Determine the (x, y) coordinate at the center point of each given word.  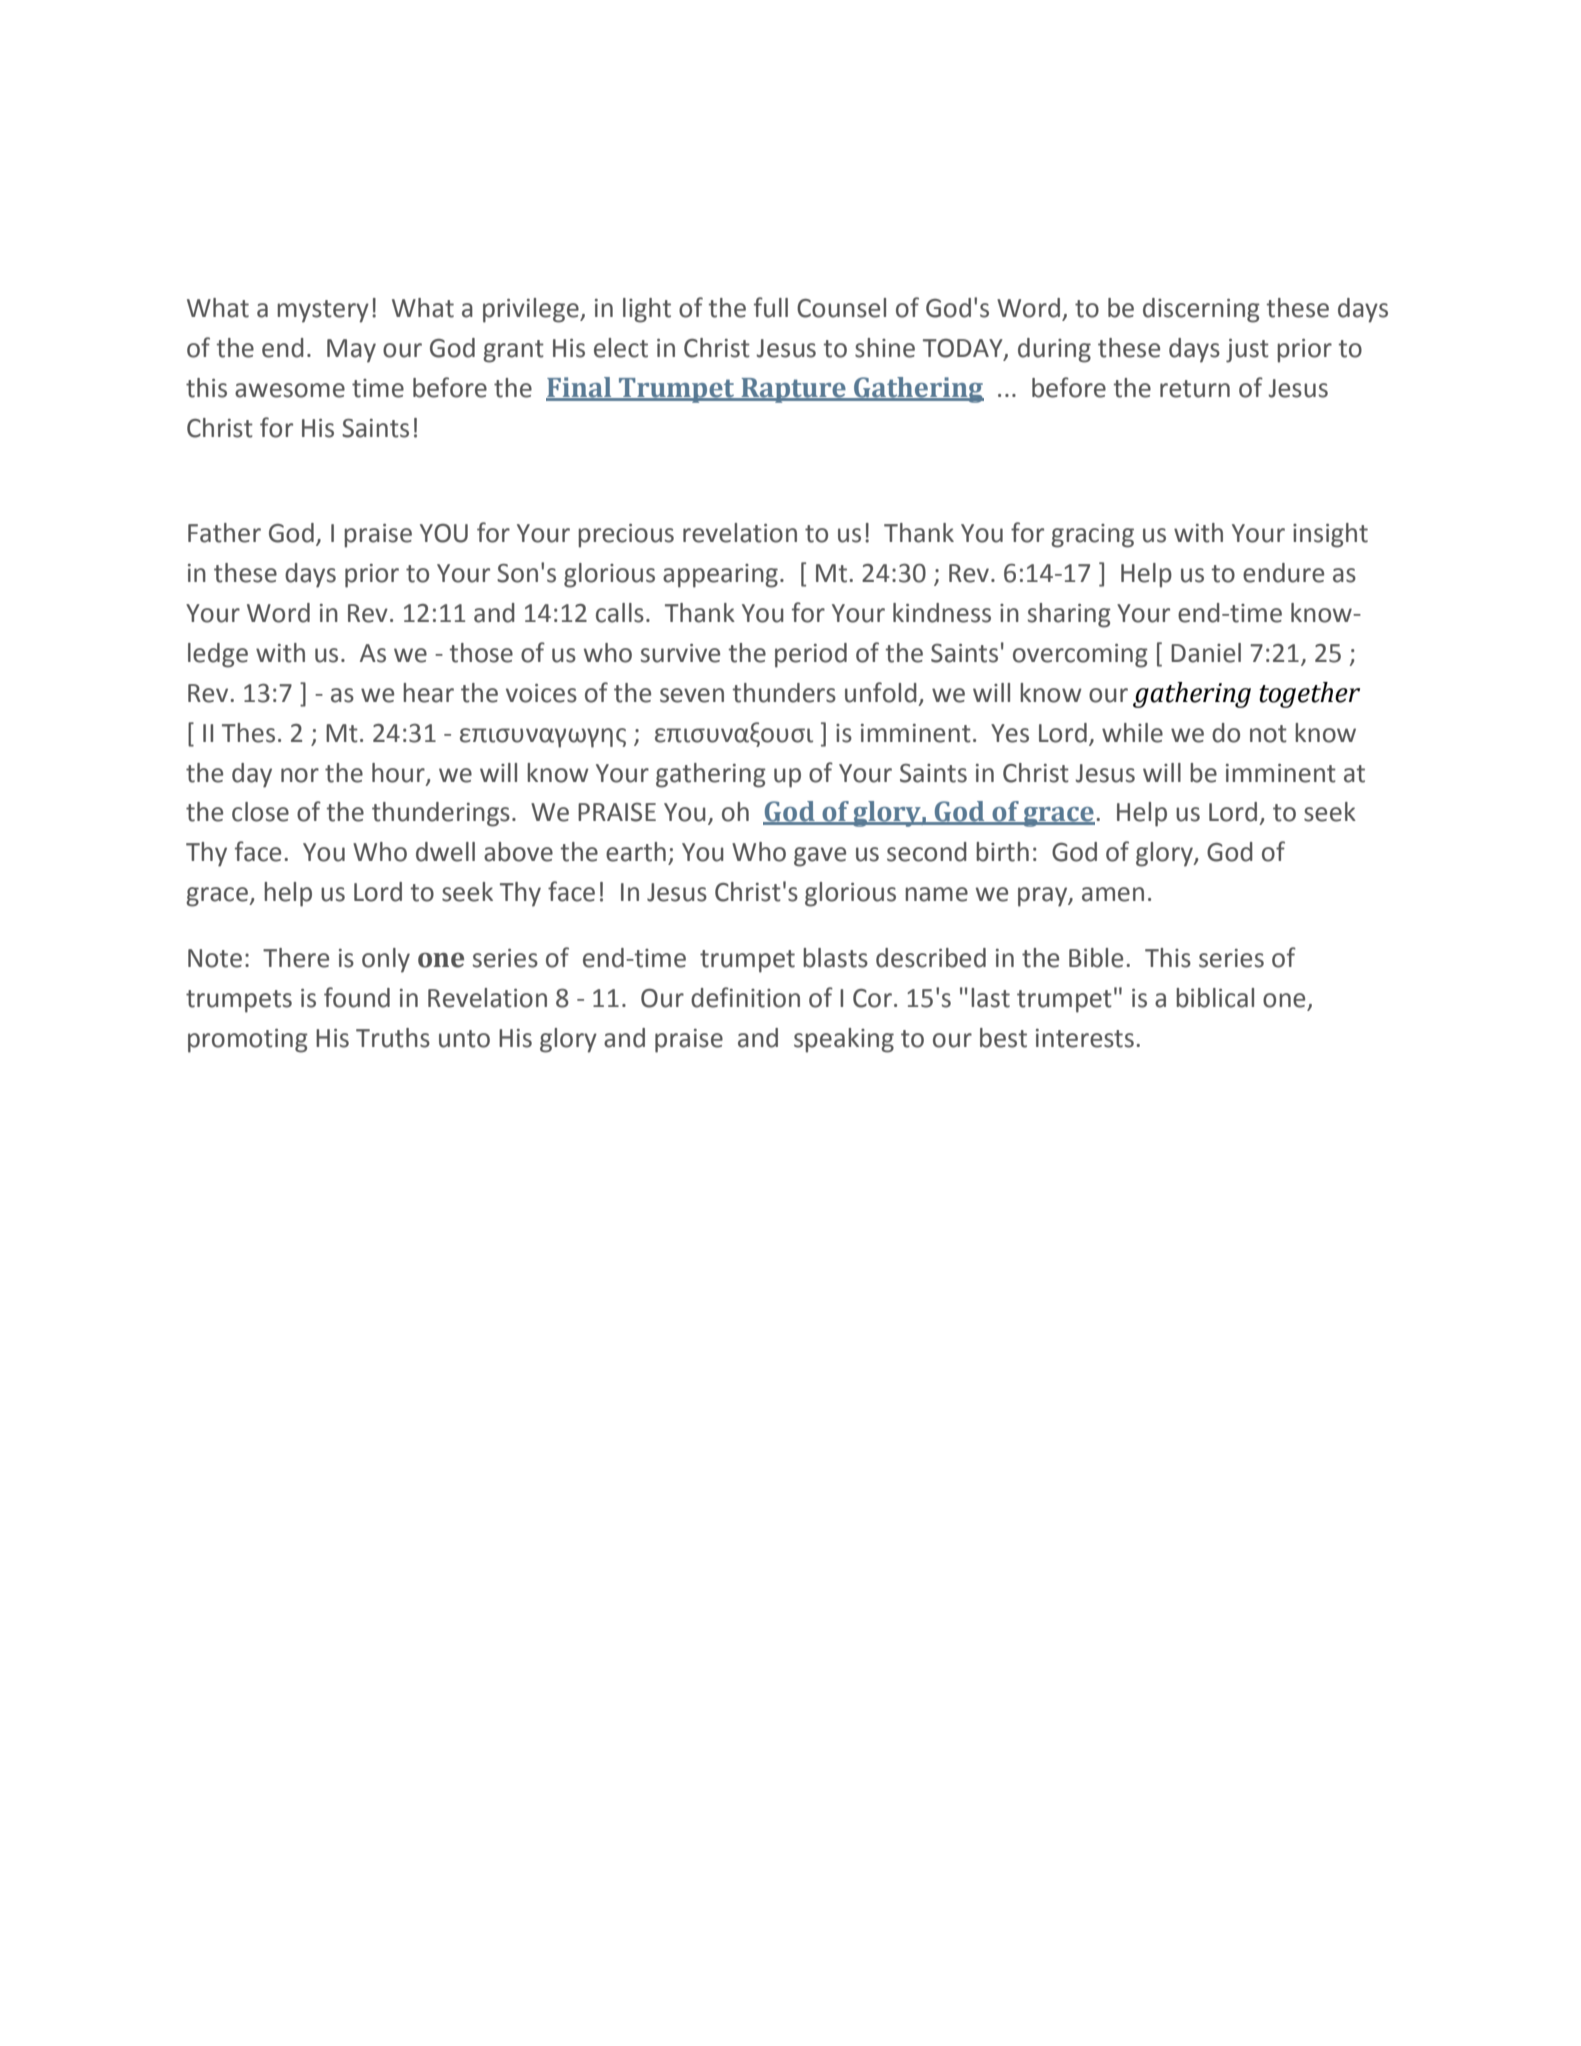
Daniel (1206, 653)
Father (224, 533)
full (771, 307)
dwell (445, 852)
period (811, 655)
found (357, 997)
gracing (1092, 536)
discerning (1201, 310)
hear (428, 693)
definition (745, 997)
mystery (323, 311)
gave (820, 857)
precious (626, 536)
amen (1113, 894)
